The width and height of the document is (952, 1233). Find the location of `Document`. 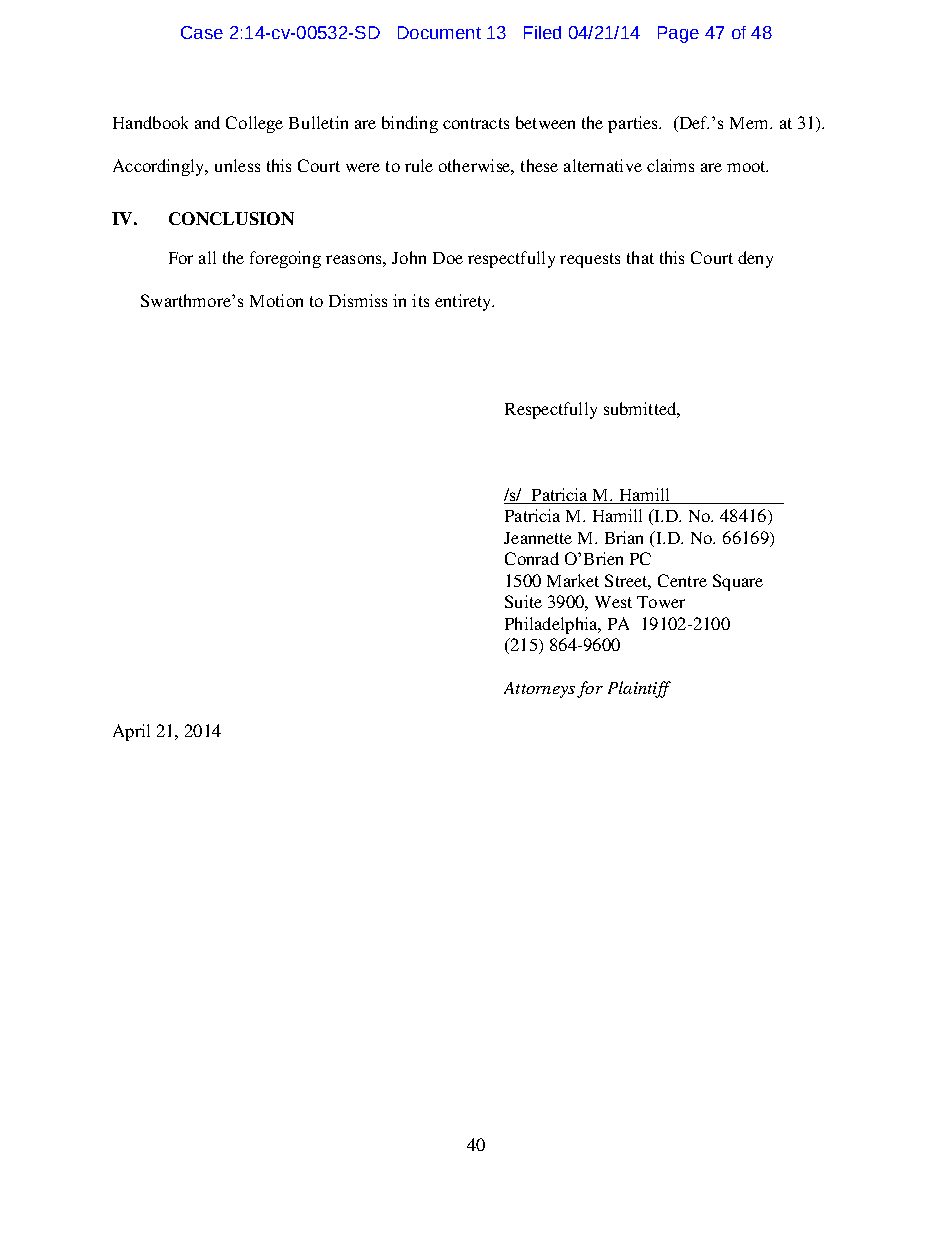

Document is located at coordinates (439, 32).
